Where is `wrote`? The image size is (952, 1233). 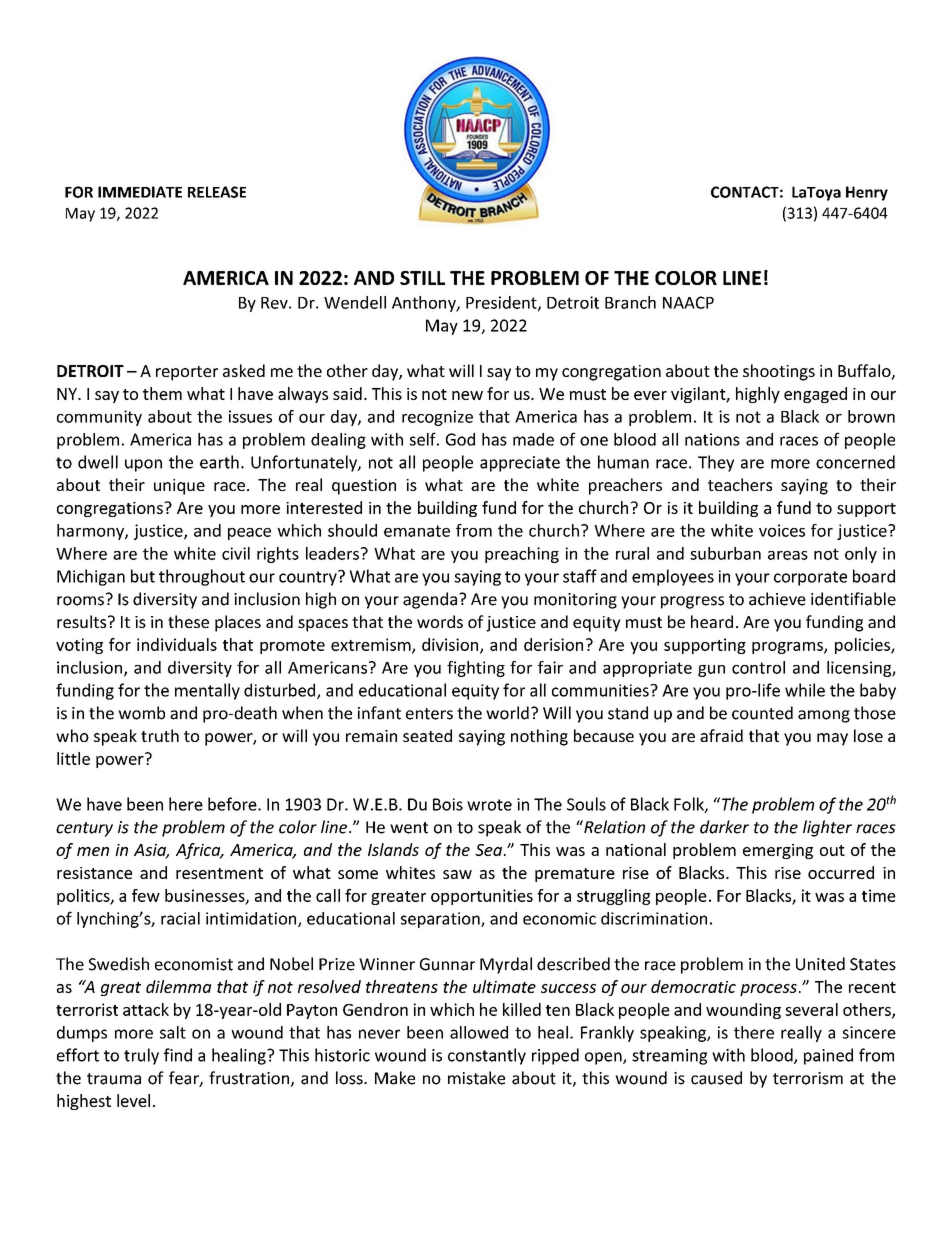 wrote is located at coordinates (489, 805).
